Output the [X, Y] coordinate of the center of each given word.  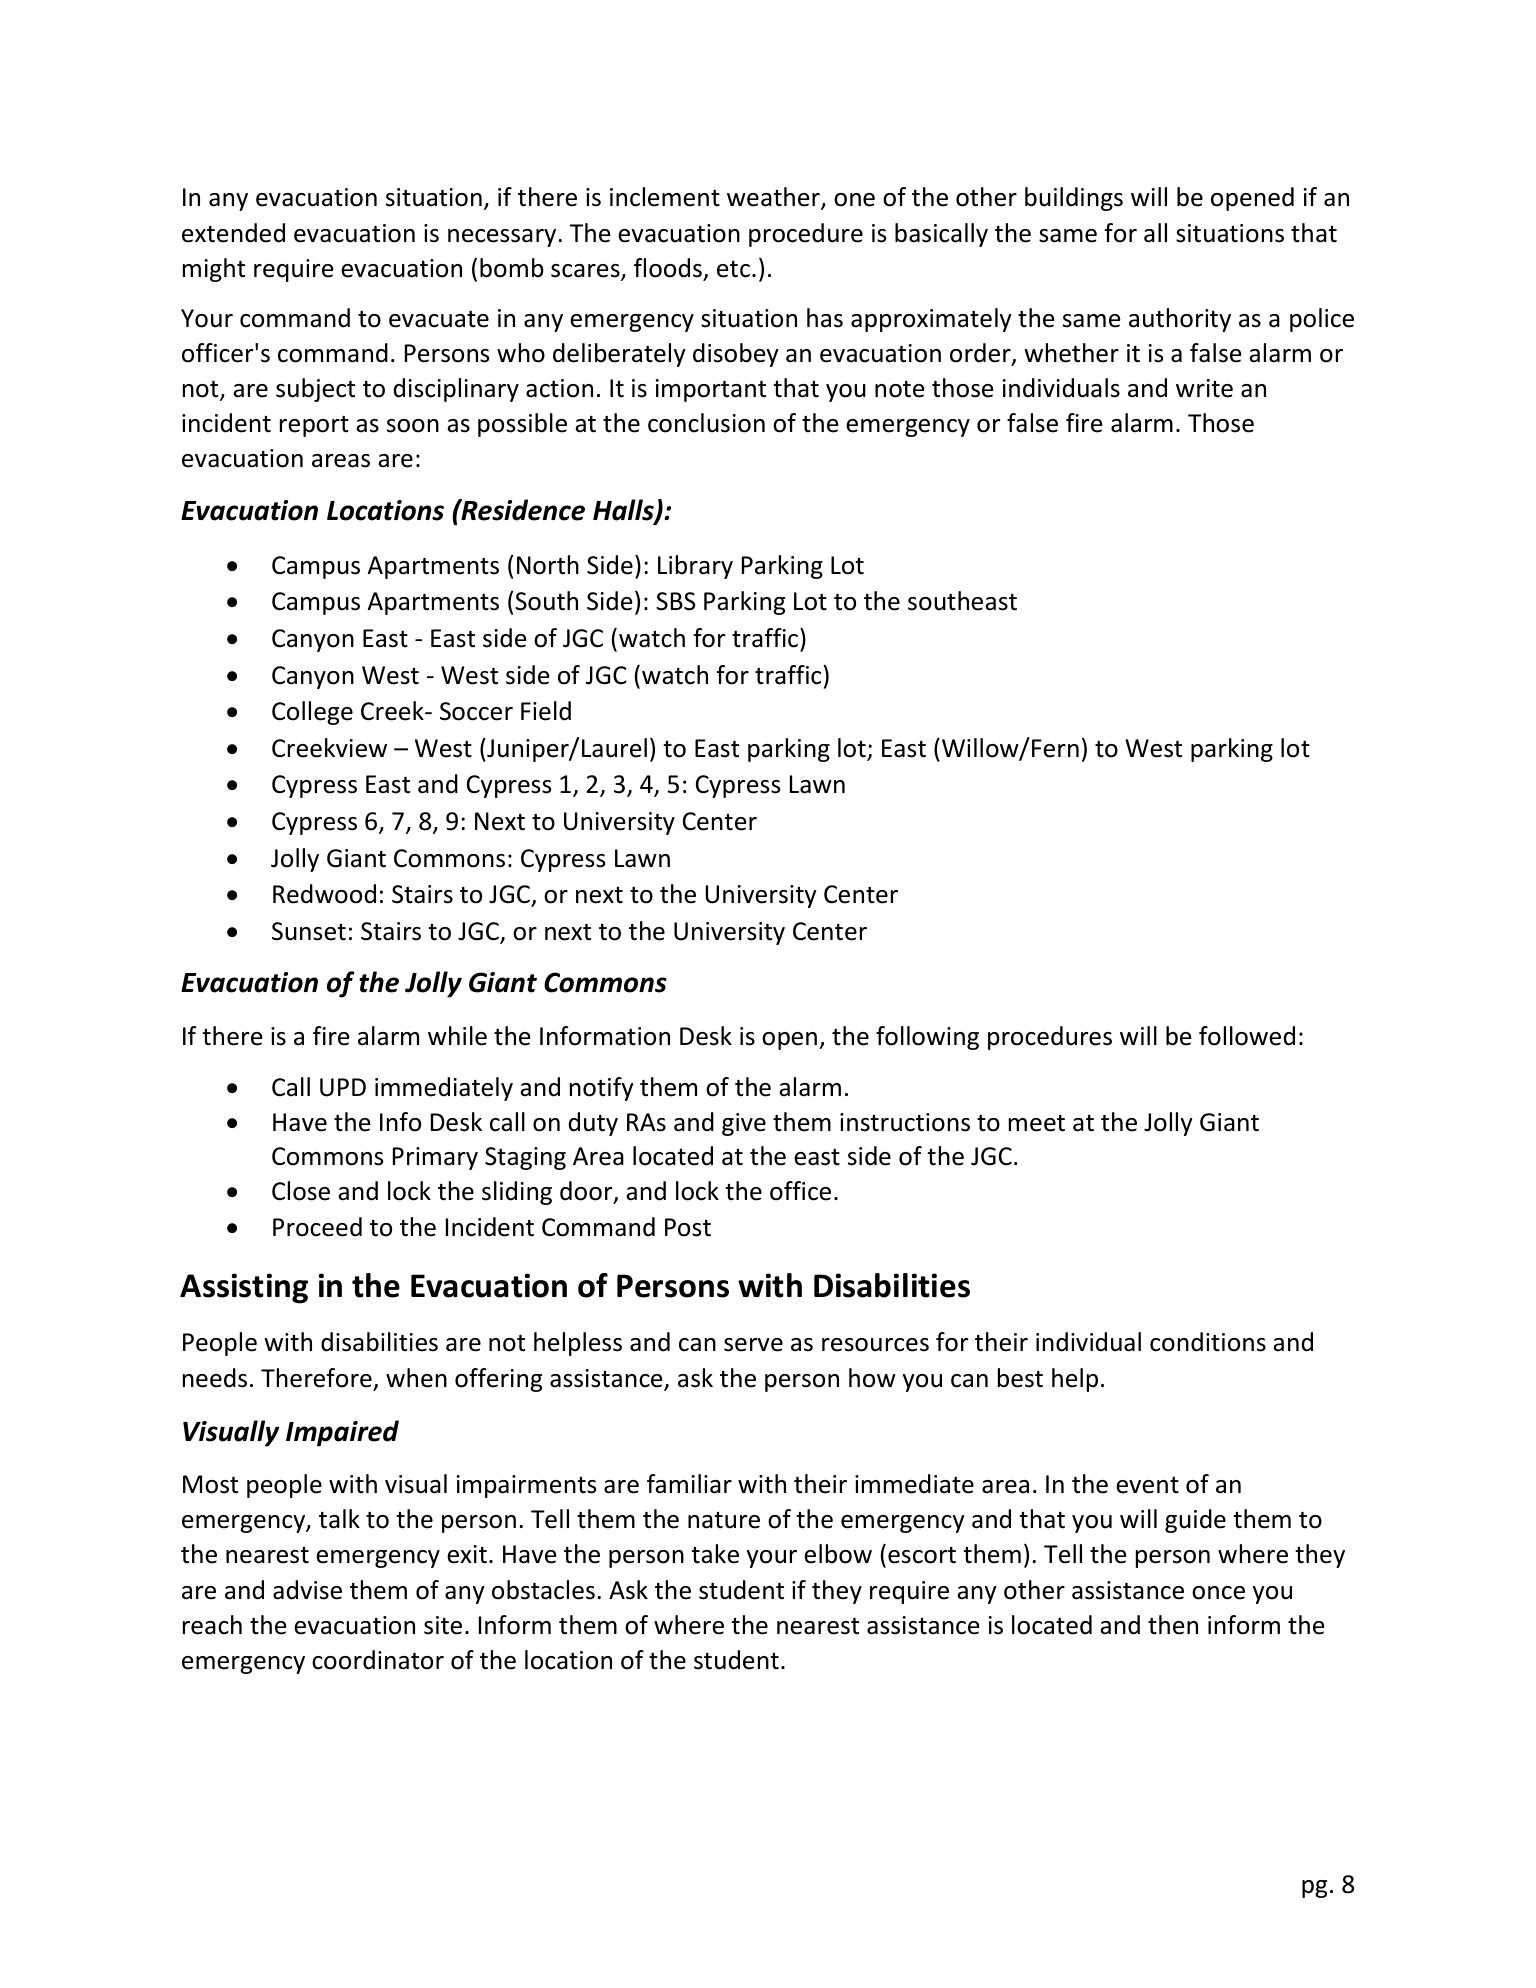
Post [688, 1227]
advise [307, 1590]
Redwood [324, 894]
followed [1247, 1036]
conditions [1208, 1342]
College [312, 713]
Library [695, 567]
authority [1180, 320]
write [1204, 388]
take [715, 1554]
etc [733, 269]
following [927, 1038]
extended [233, 233]
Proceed [317, 1227]
